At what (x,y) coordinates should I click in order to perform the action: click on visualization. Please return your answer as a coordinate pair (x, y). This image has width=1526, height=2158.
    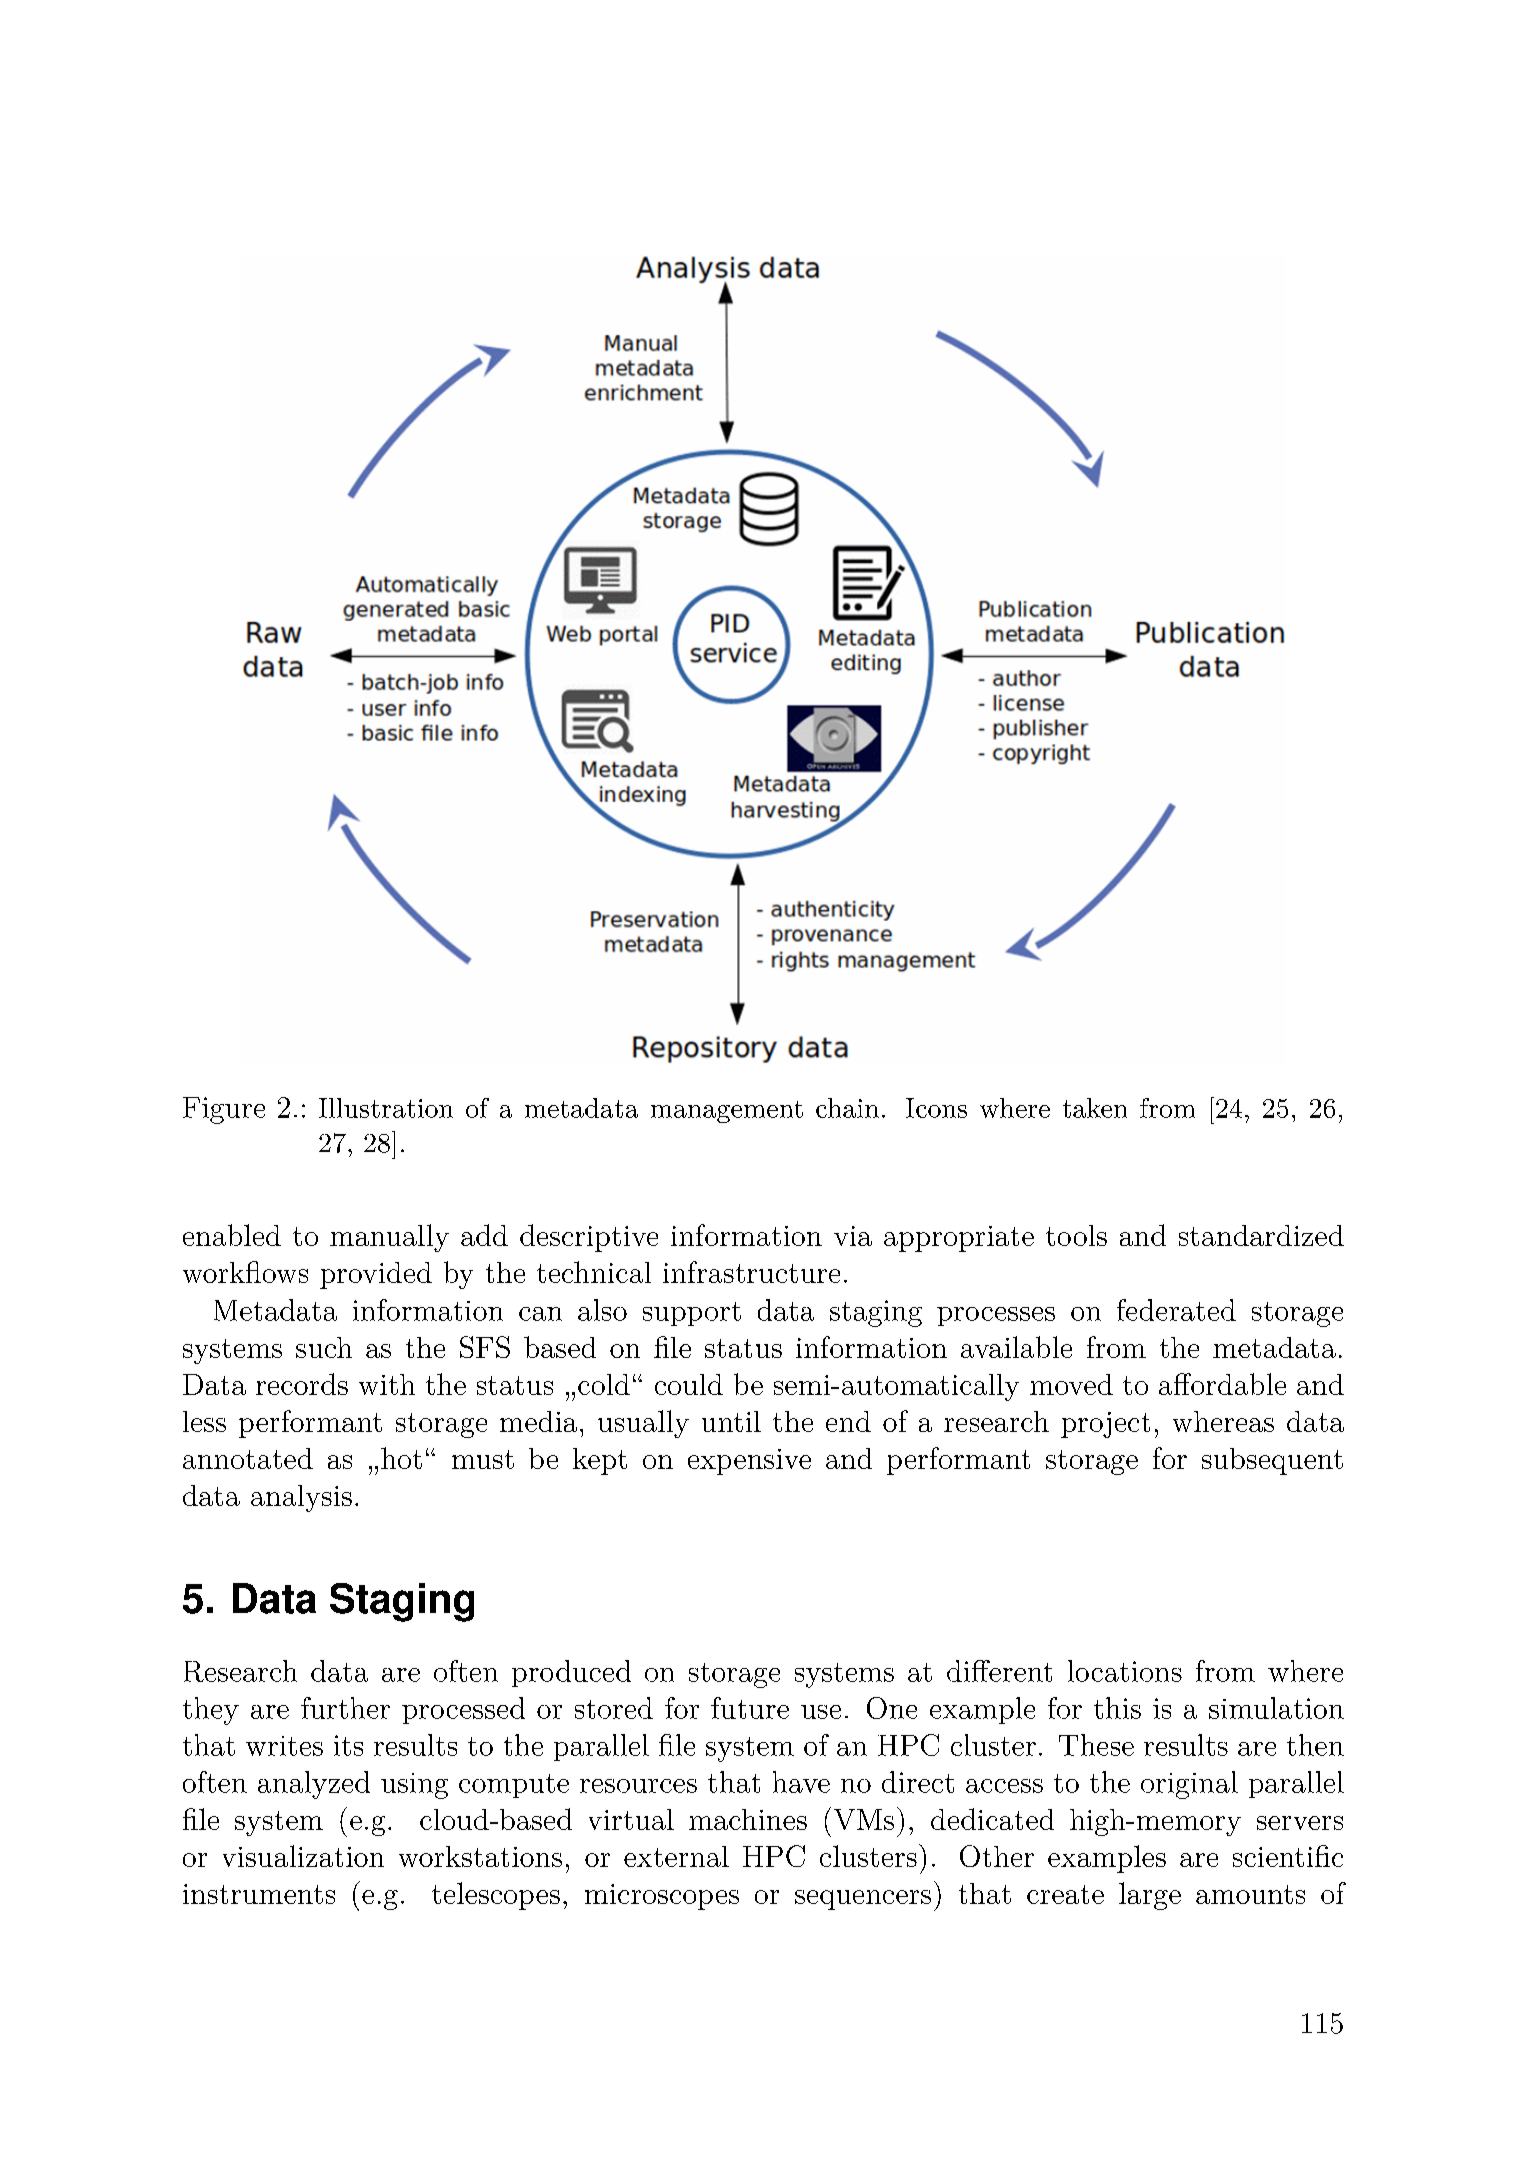
    Looking at the image, I should click on (303, 1856).
